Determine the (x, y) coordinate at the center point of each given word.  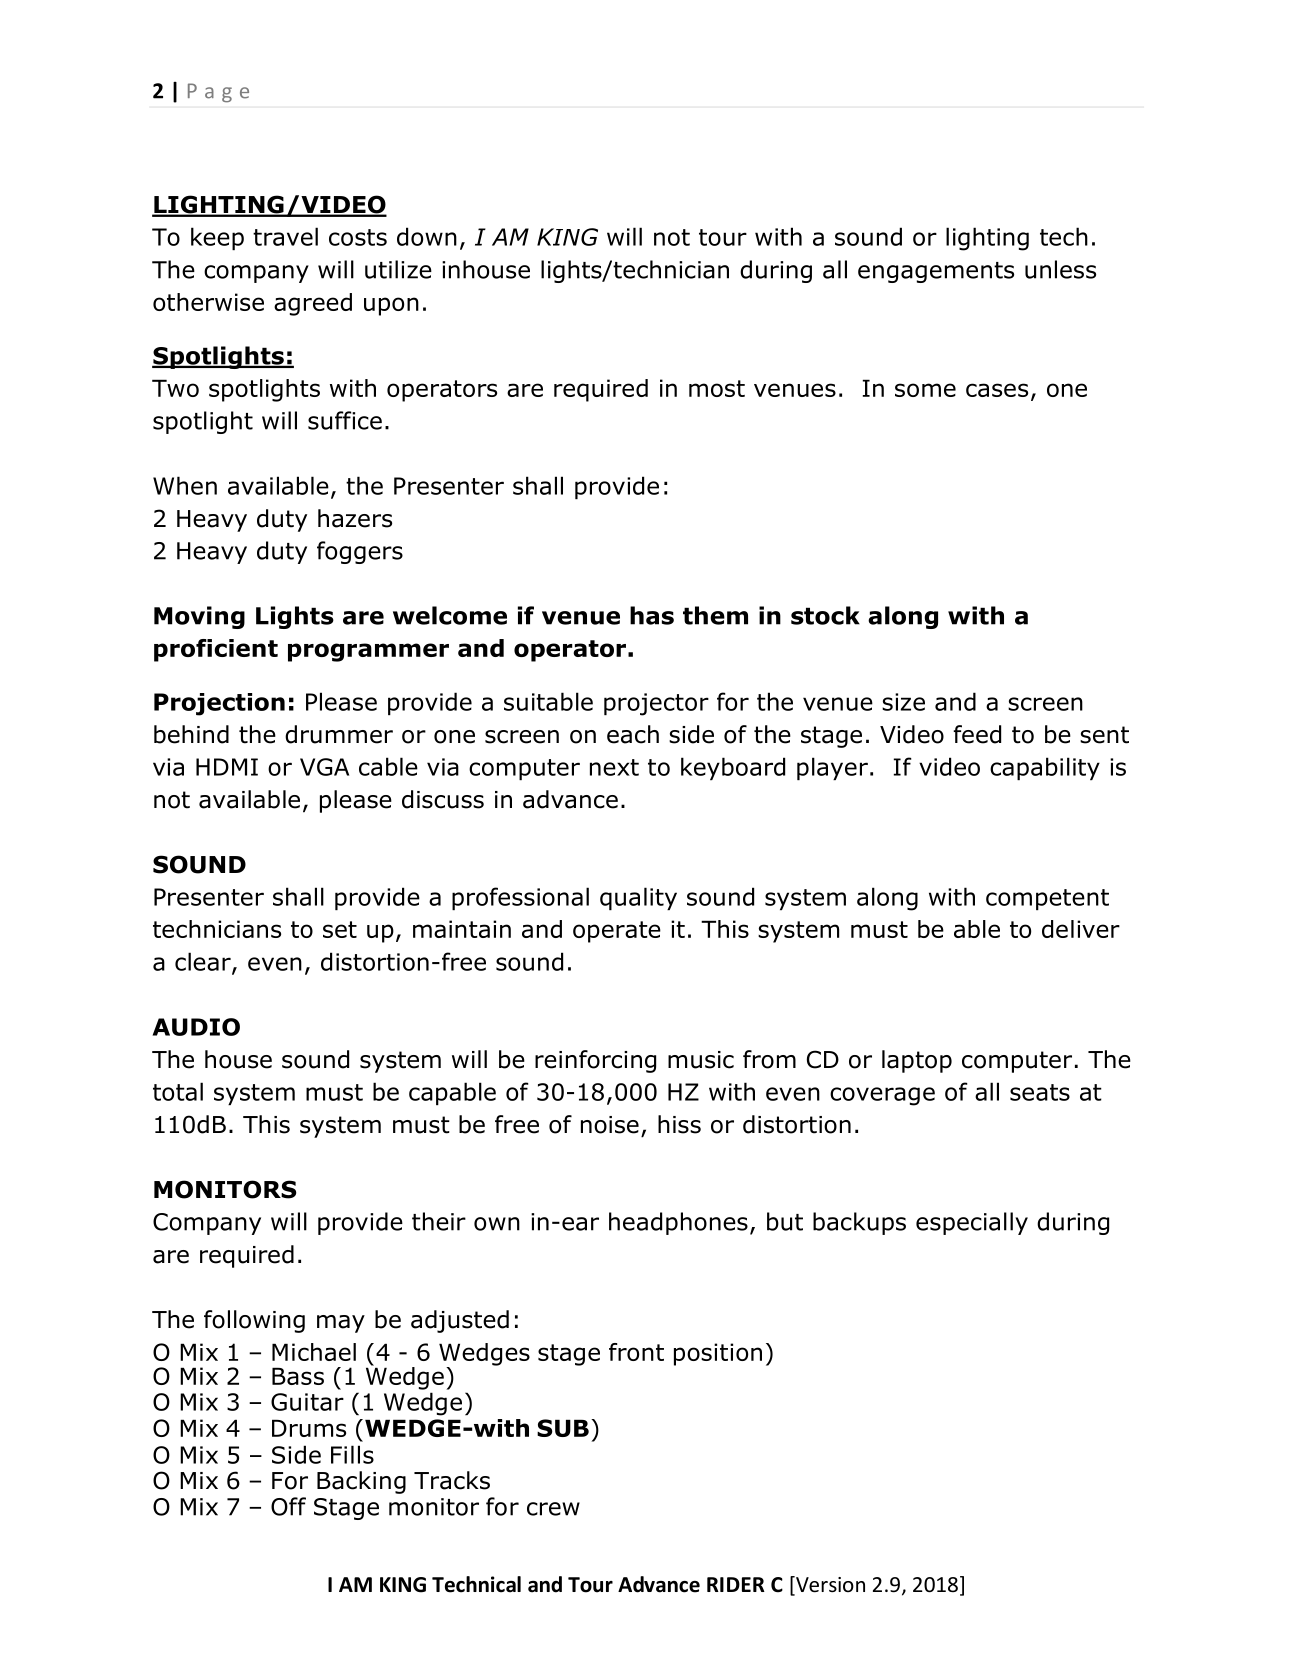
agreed (313, 304)
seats (1040, 1092)
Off (288, 1506)
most (717, 388)
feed (977, 734)
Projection (219, 704)
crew (553, 1509)
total (178, 1091)
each (633, 734)
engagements (936, 272)
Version (829, 1585)
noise (610, 1125)
